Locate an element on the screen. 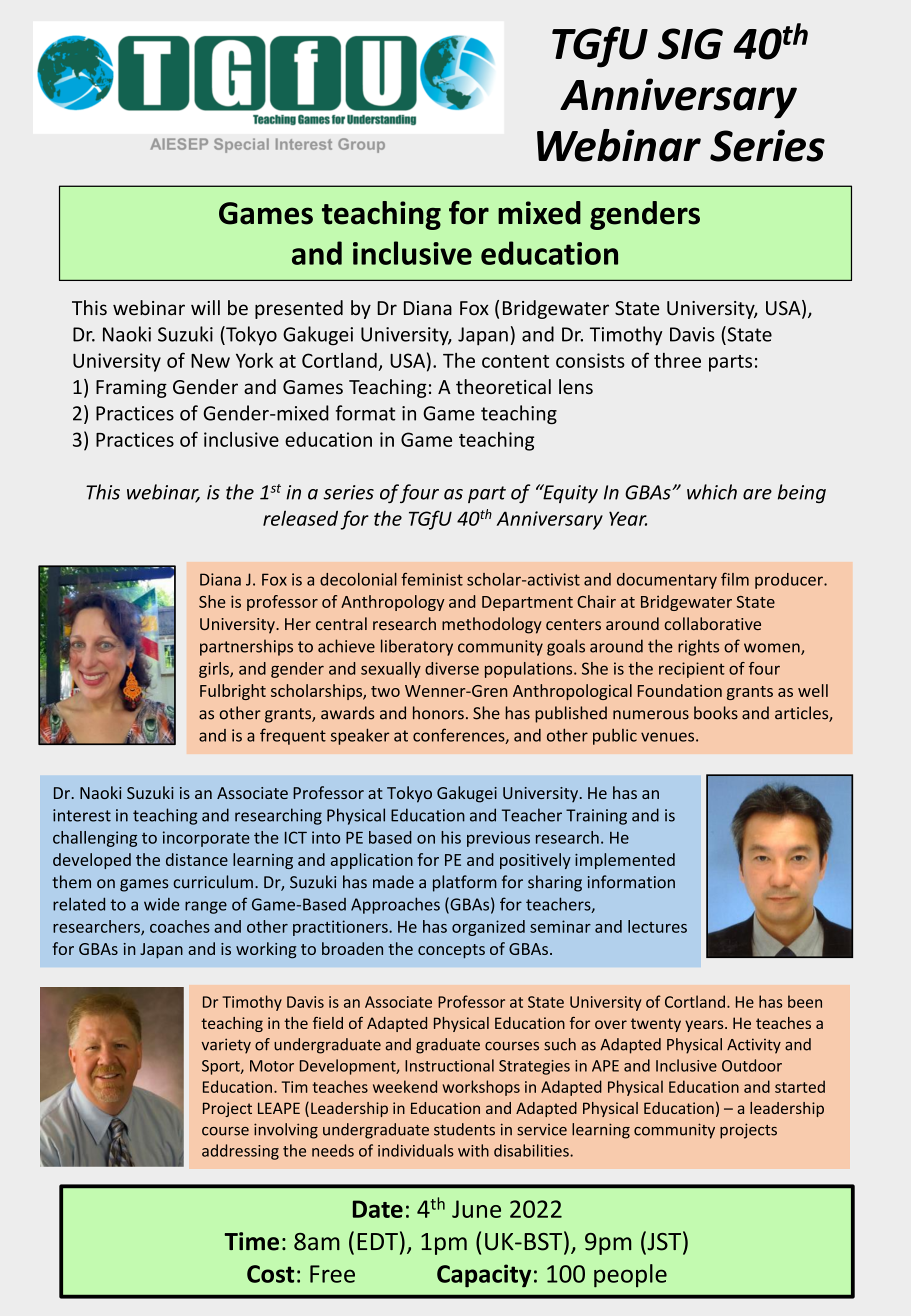 The width and height of the screenshot is (911, 1316). rights is located at coordinates (698, 647).
